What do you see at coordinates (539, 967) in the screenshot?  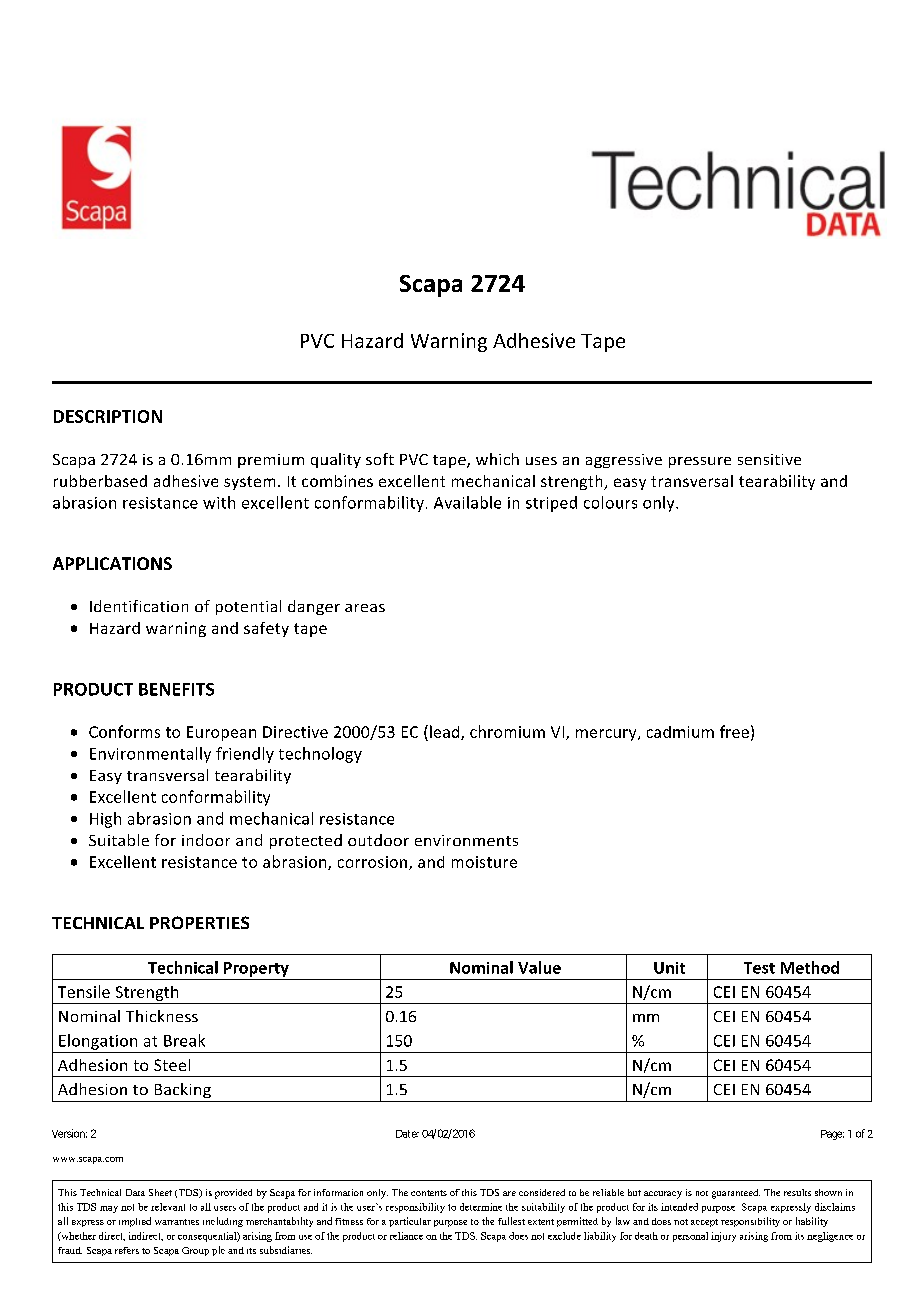 I see `Value` at bounding box center [539, 967].
